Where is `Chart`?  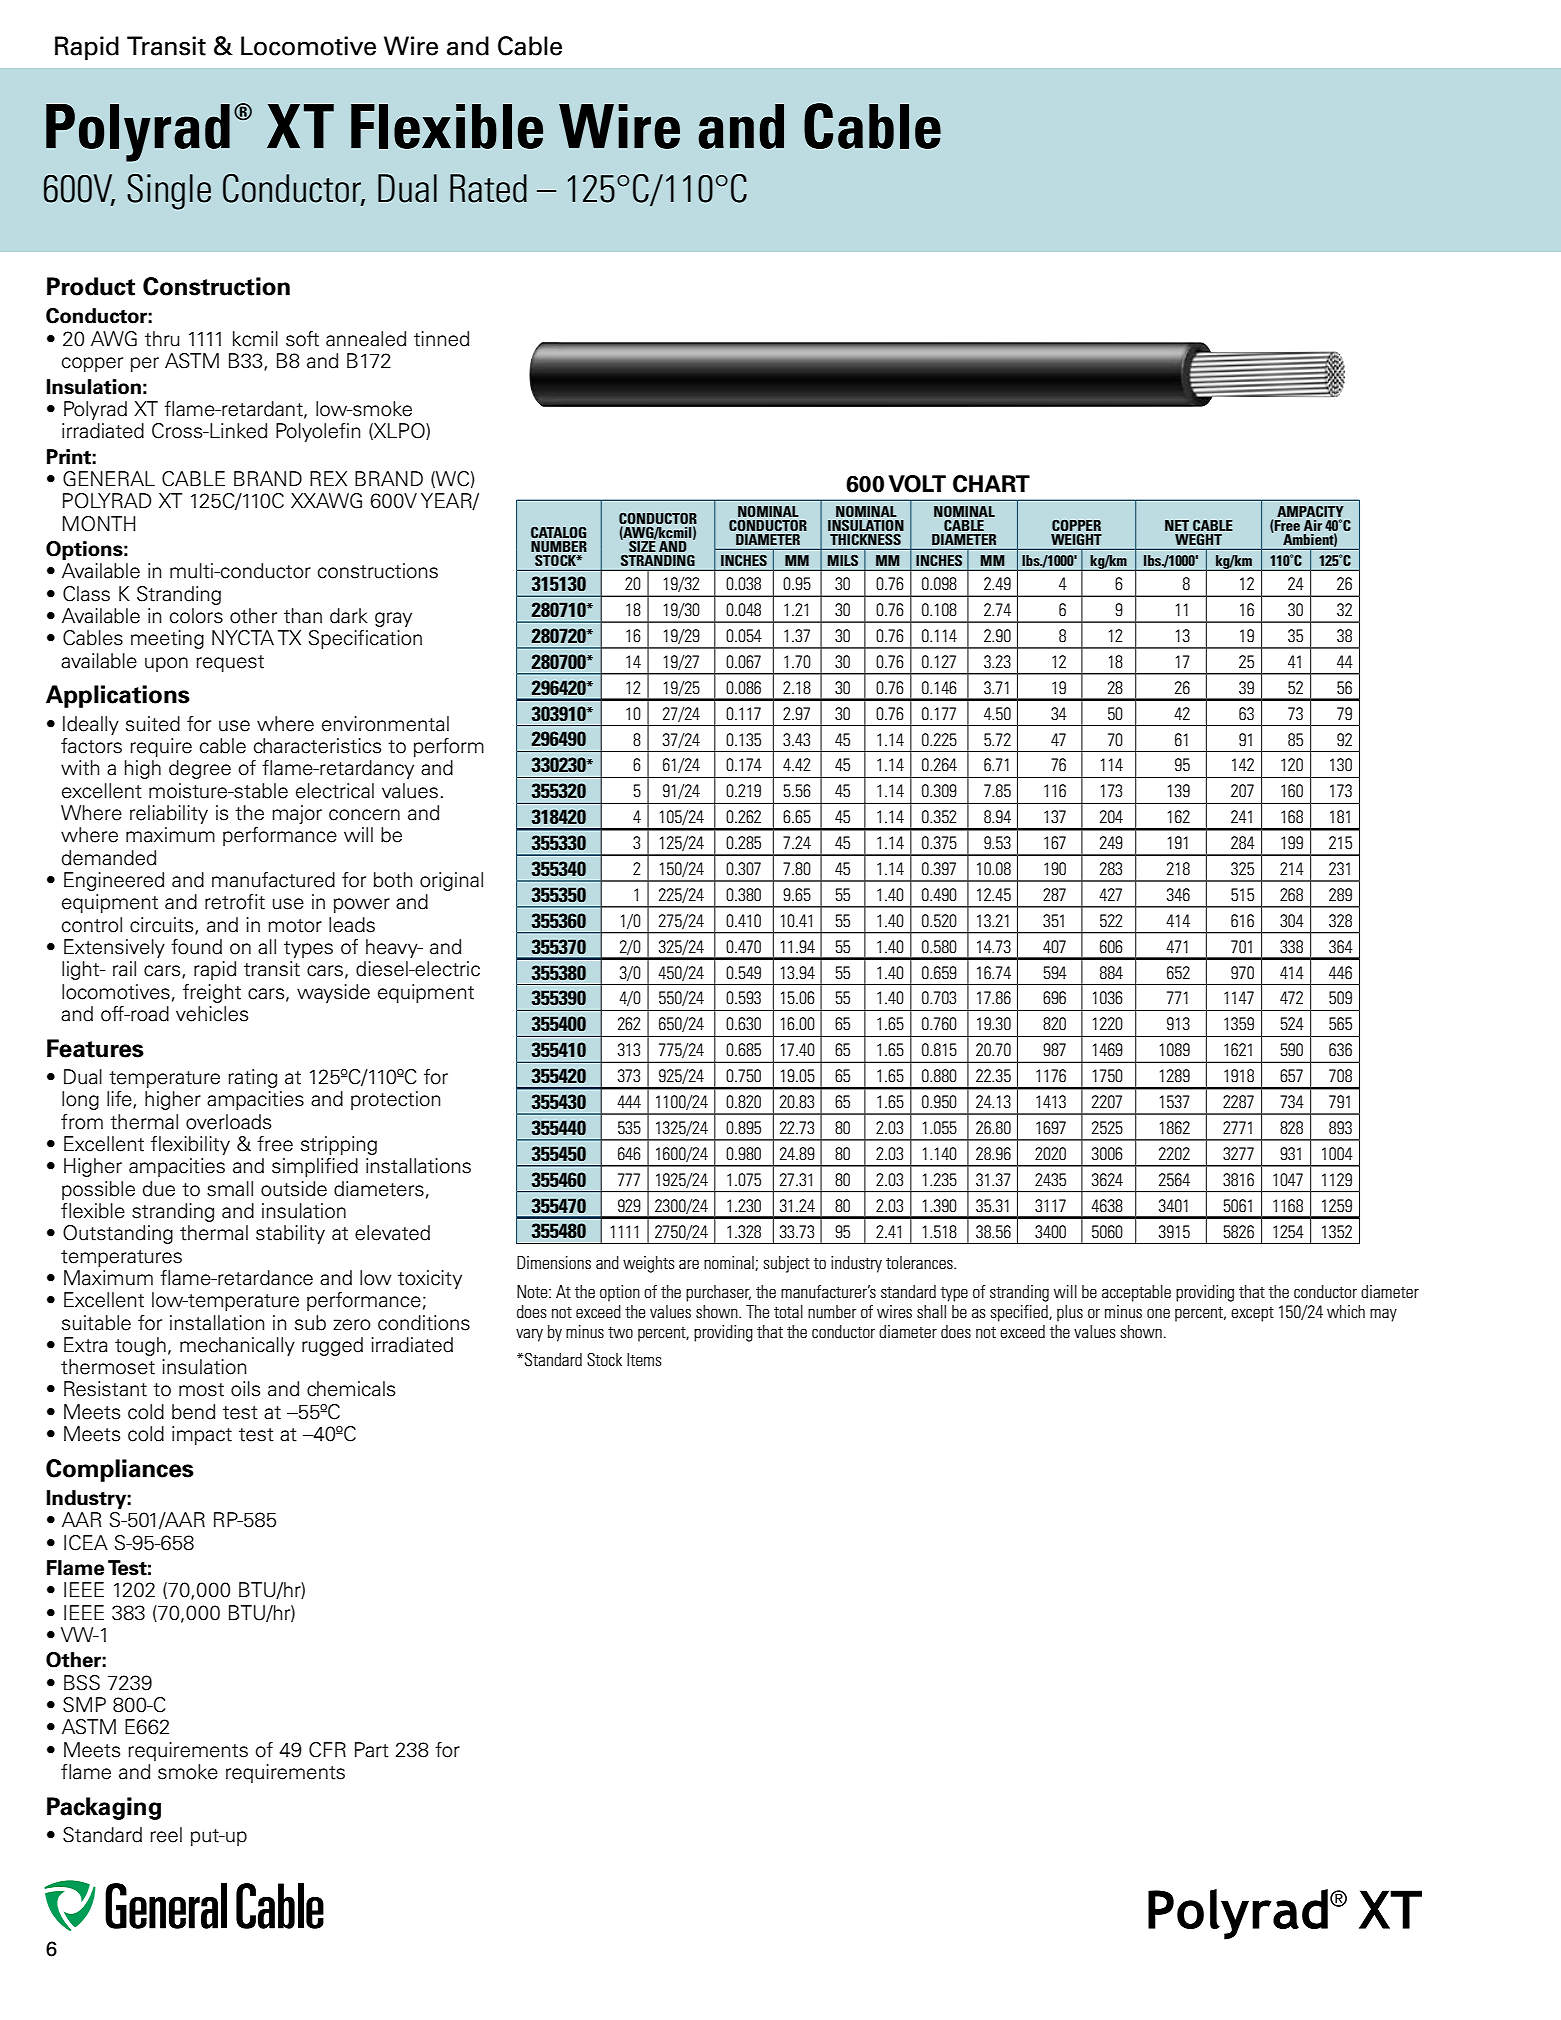 Chart is located at coordinates (991, 484).
